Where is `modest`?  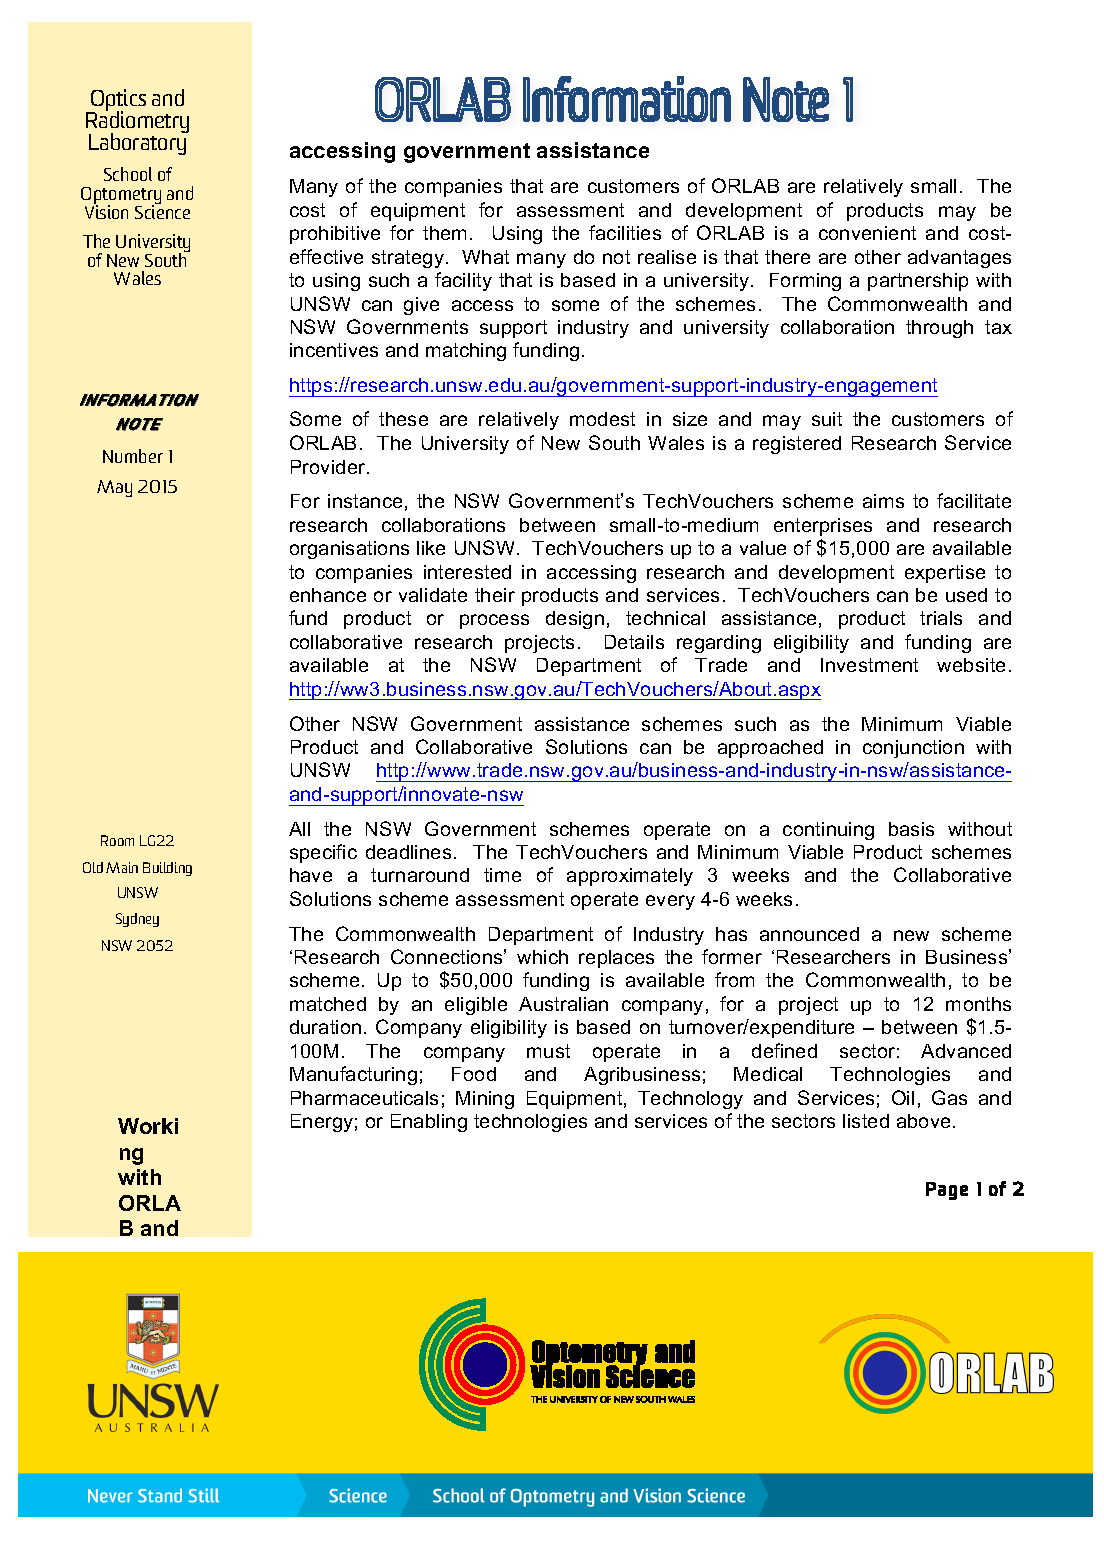 modest is located at coordinates (602, 419).
